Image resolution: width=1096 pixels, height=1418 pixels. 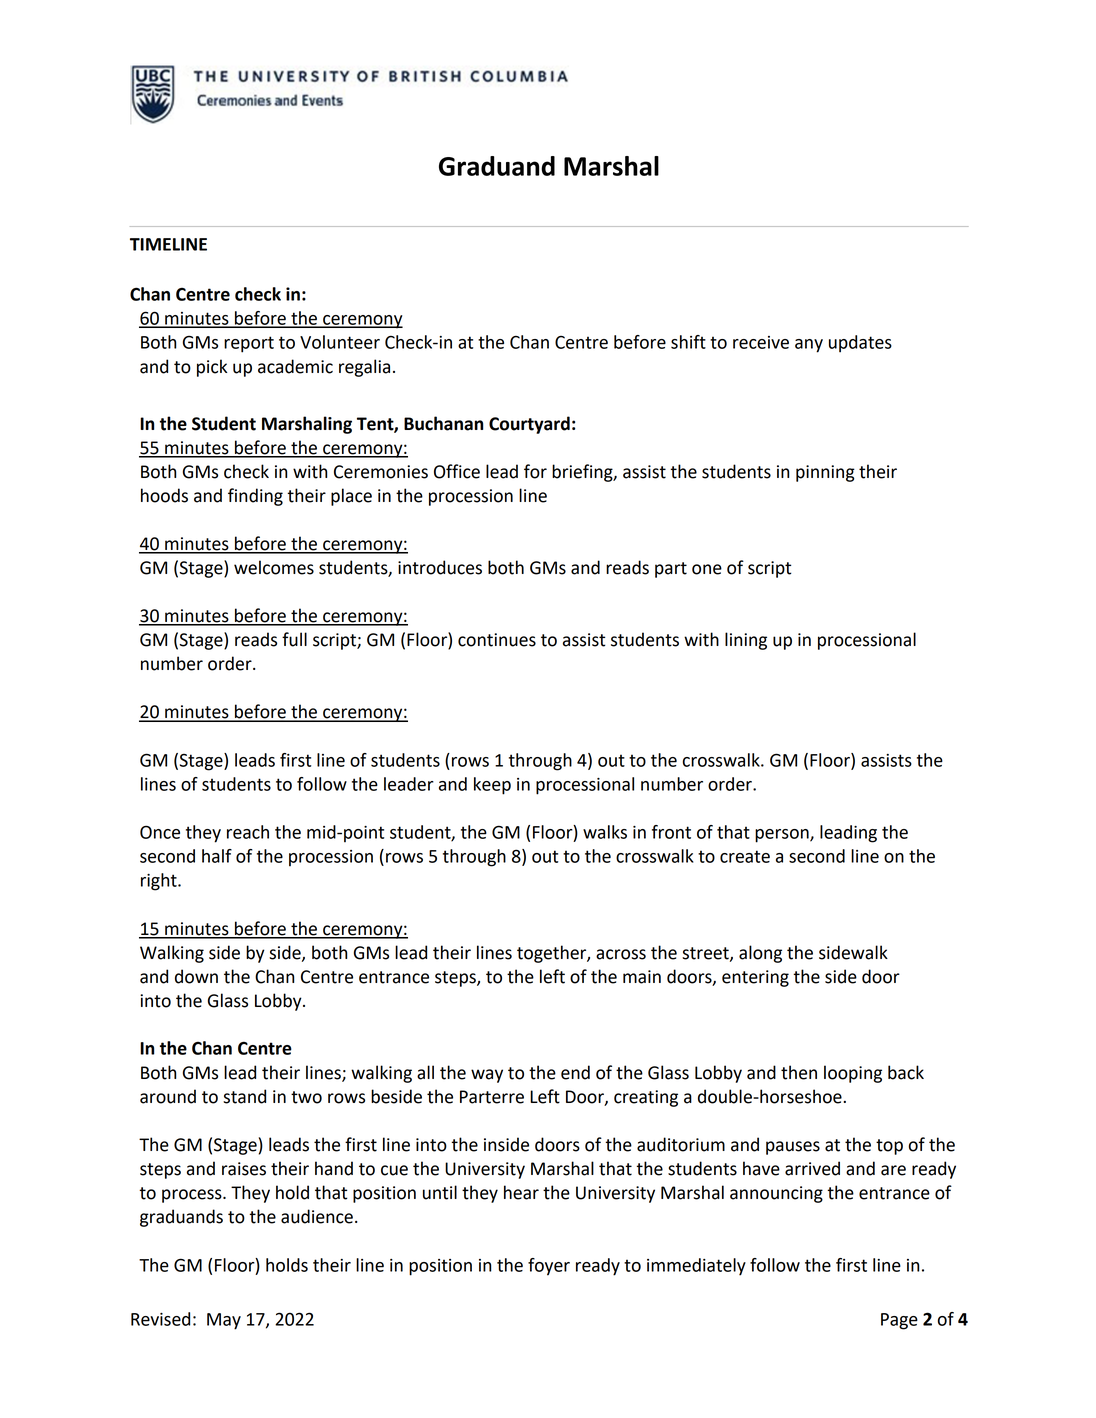 I want to click on Courtyard, so click(x=529, y=425).
